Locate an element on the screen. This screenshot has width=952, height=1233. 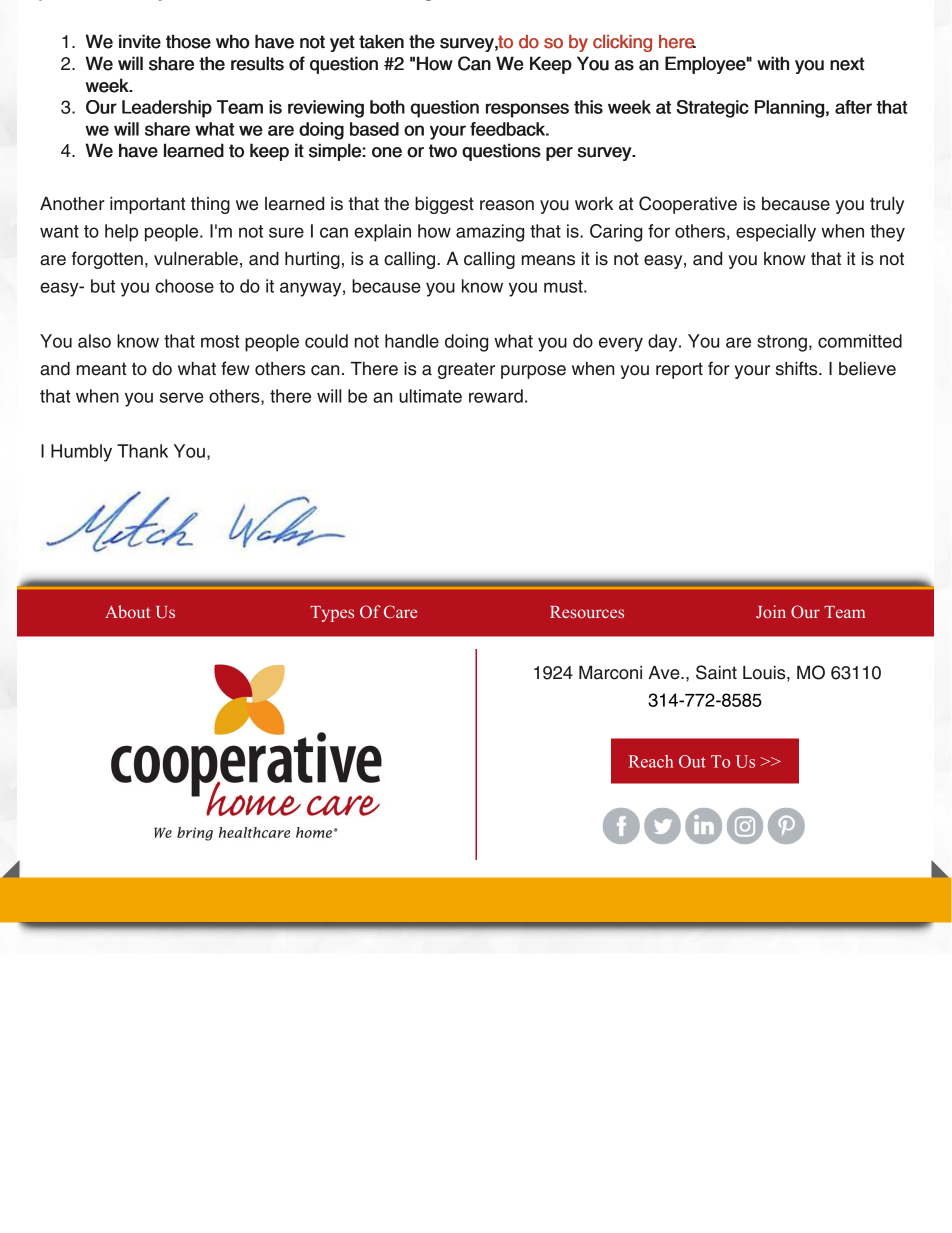
especially is located at coordinates (776, 233).
